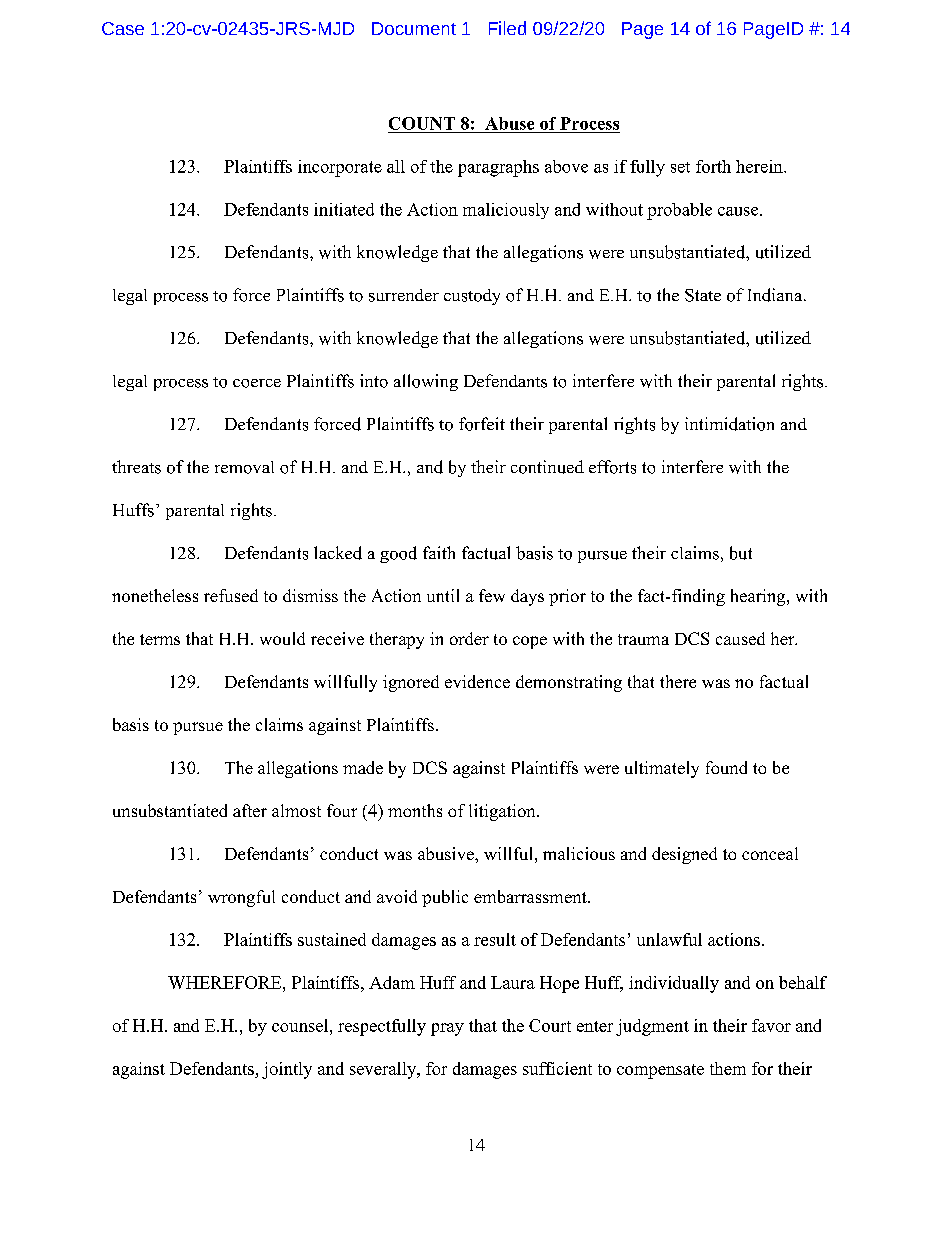  What do you see at coordinates (477, 681) in the screenshot?
I see `evidence` at bounding box center [477, 681].
